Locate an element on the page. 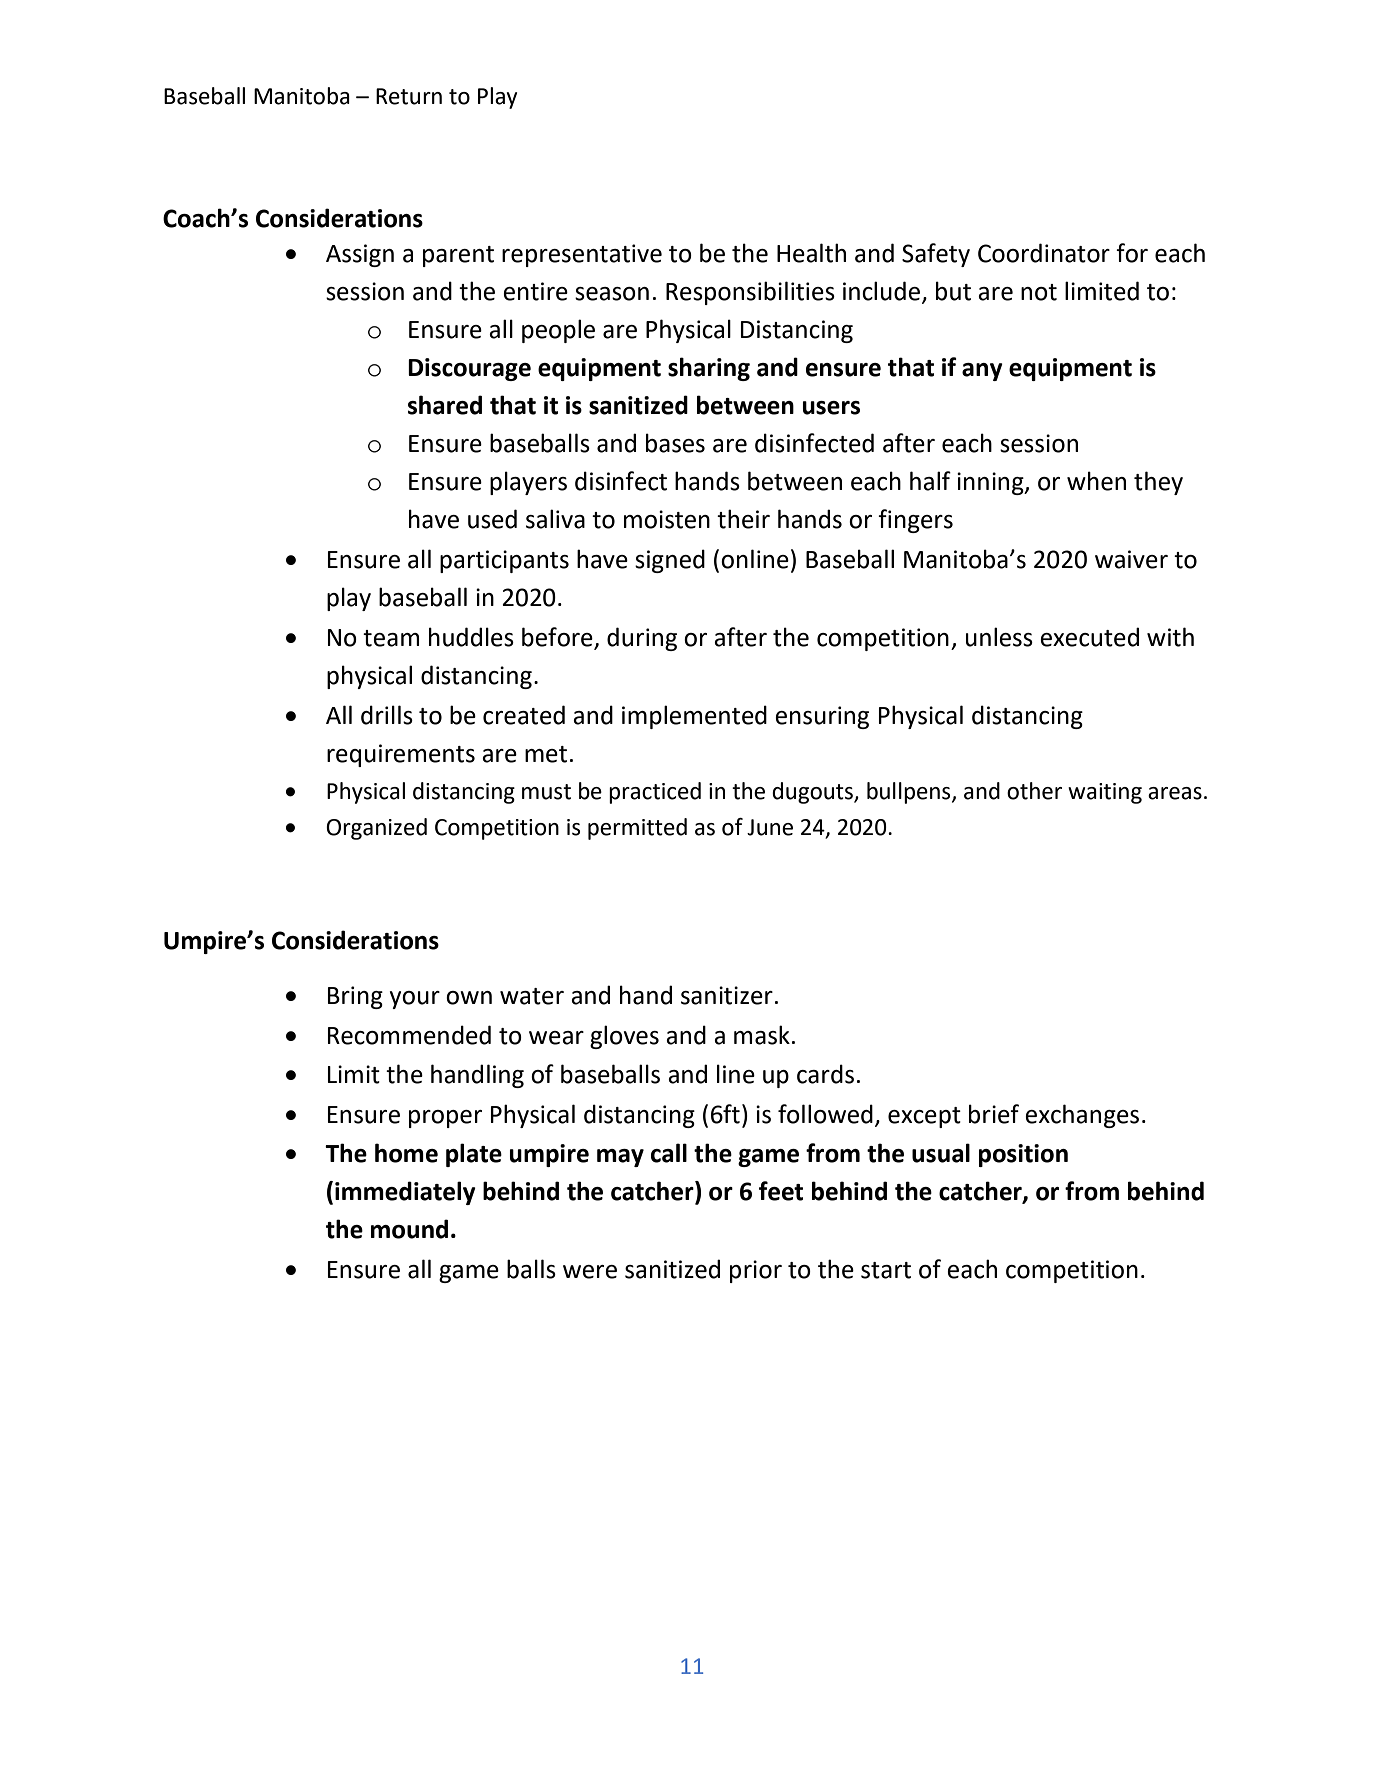 Image resolution: width=1384 pixels, height=1791 pixels. ensuring is located at coordinates (822, 717).
